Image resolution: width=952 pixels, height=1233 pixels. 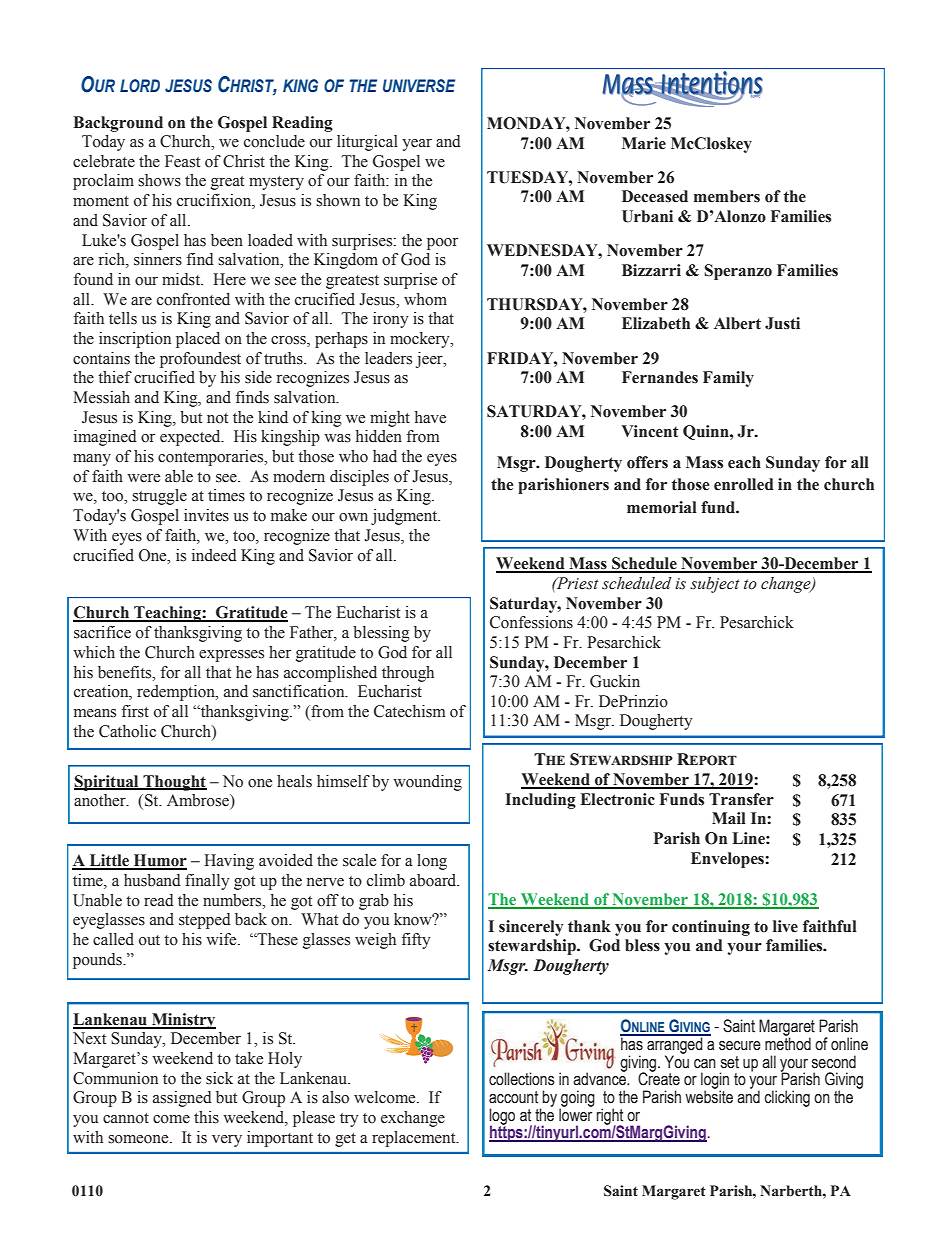 I want to click on redemption, so click(x=177, y=693).
